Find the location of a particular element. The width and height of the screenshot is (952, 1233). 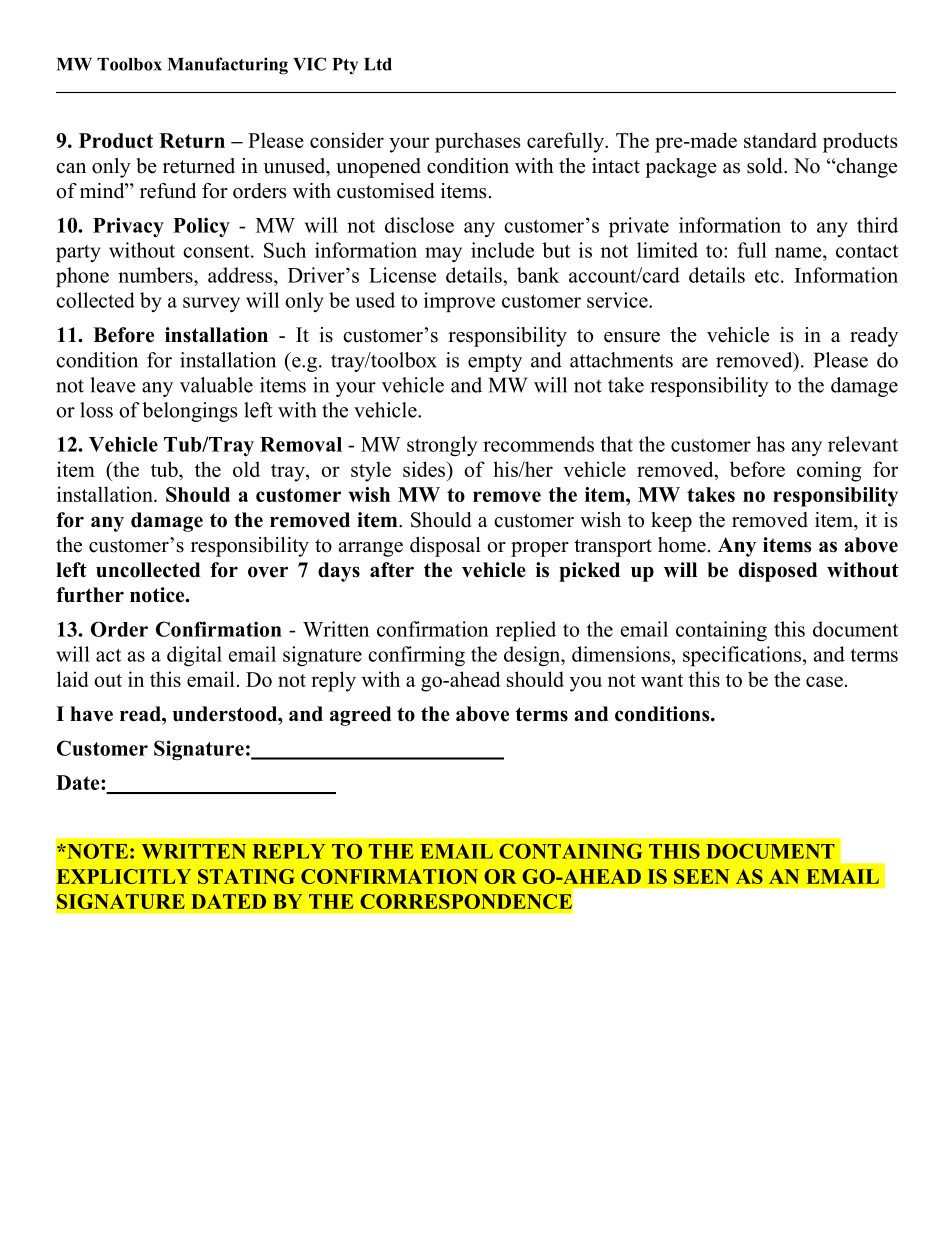

case is located at coordinates (824, 681).
